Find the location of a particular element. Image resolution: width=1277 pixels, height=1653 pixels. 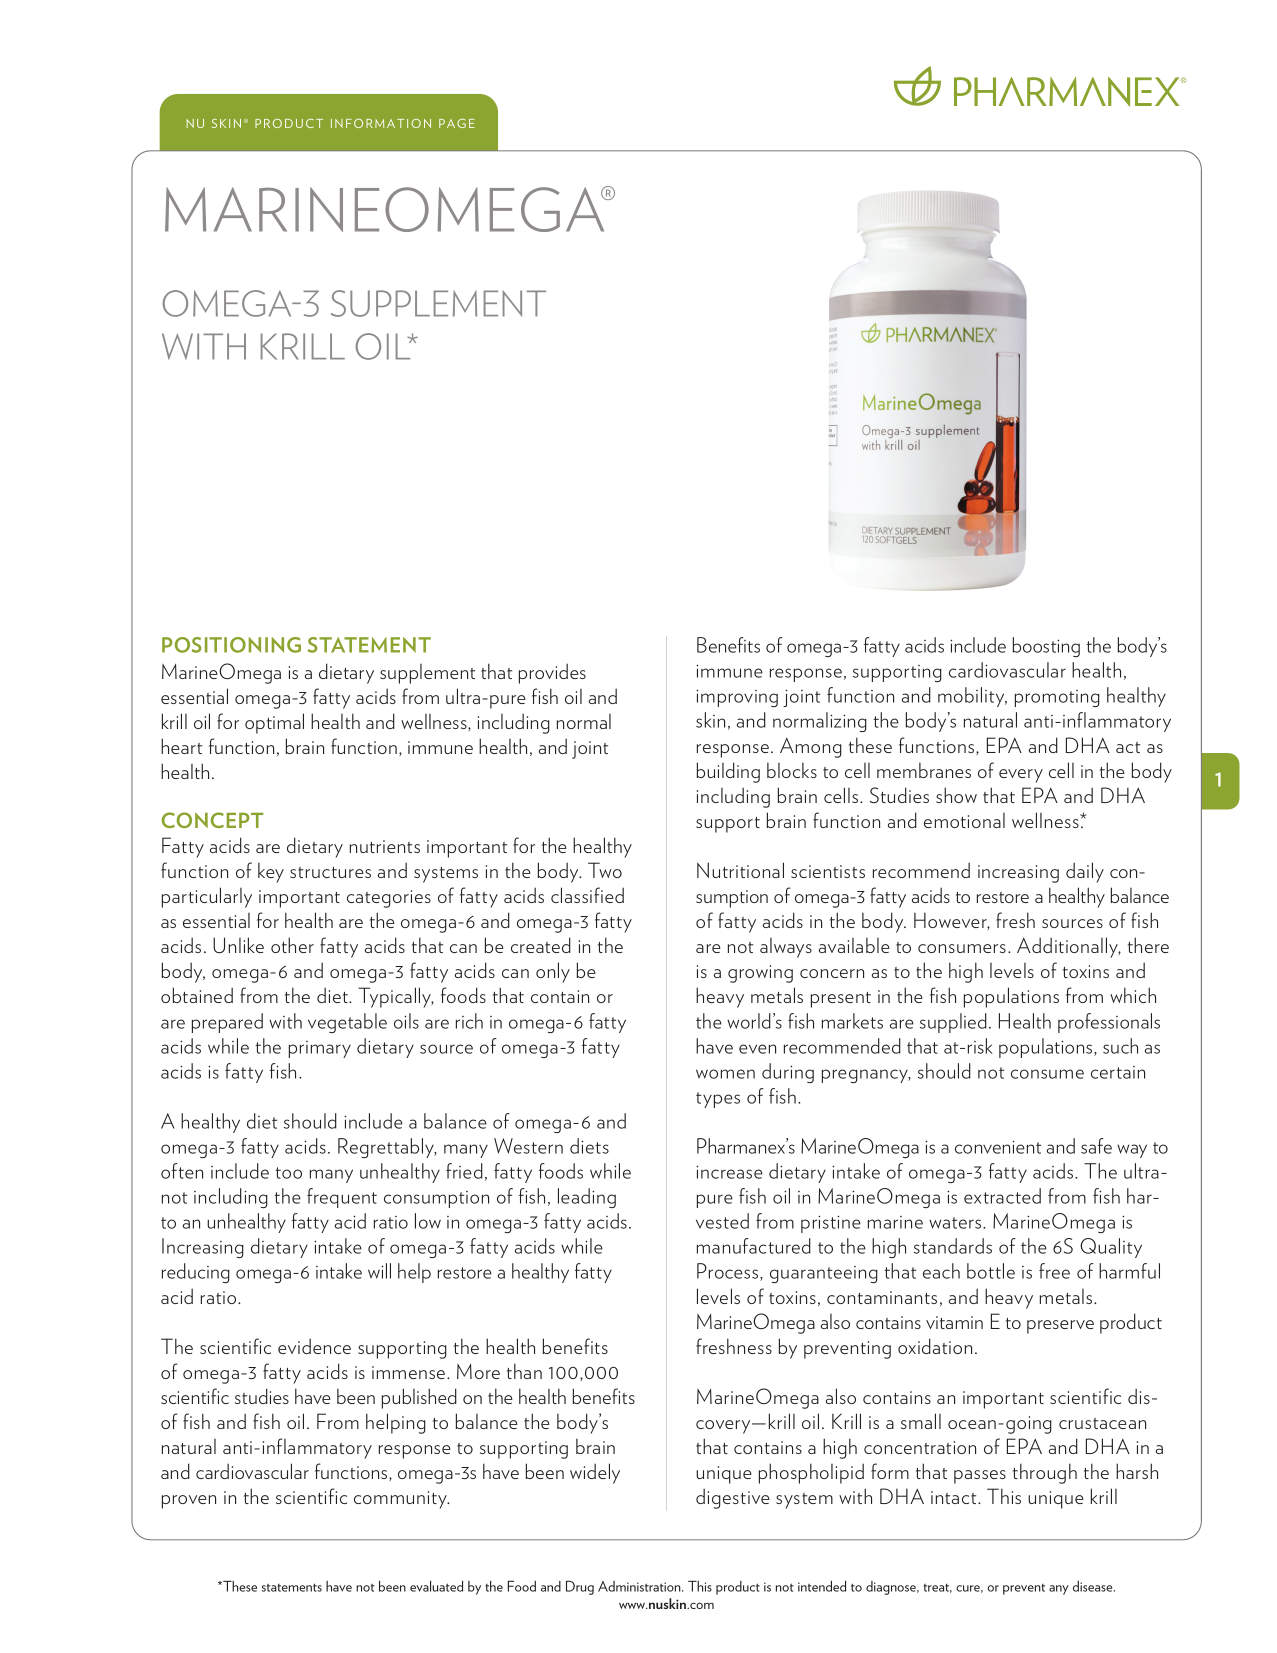

promoting is located at coordinates (1057, 698).
